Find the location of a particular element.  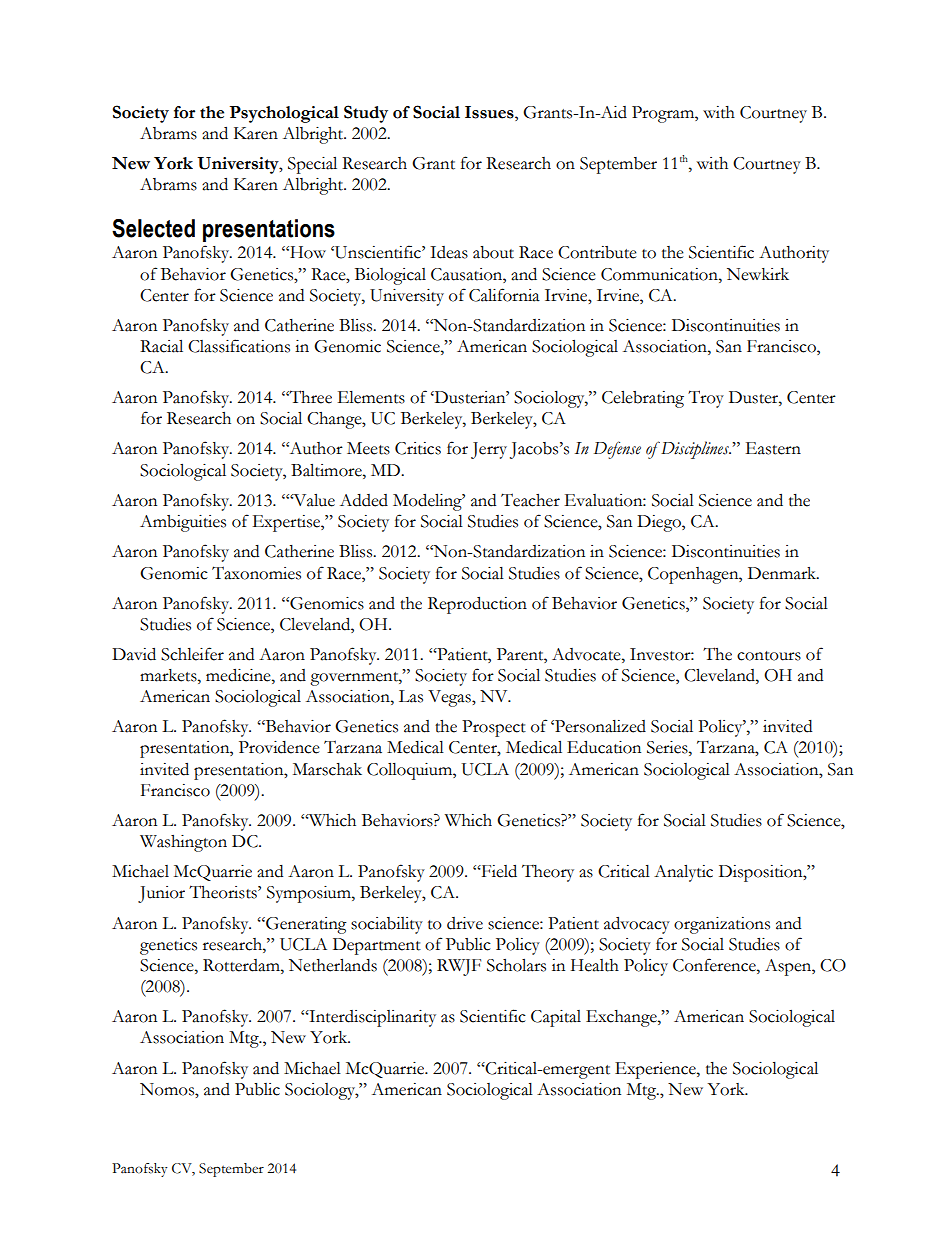

Reproduction is located at coordinates (477, 605).
